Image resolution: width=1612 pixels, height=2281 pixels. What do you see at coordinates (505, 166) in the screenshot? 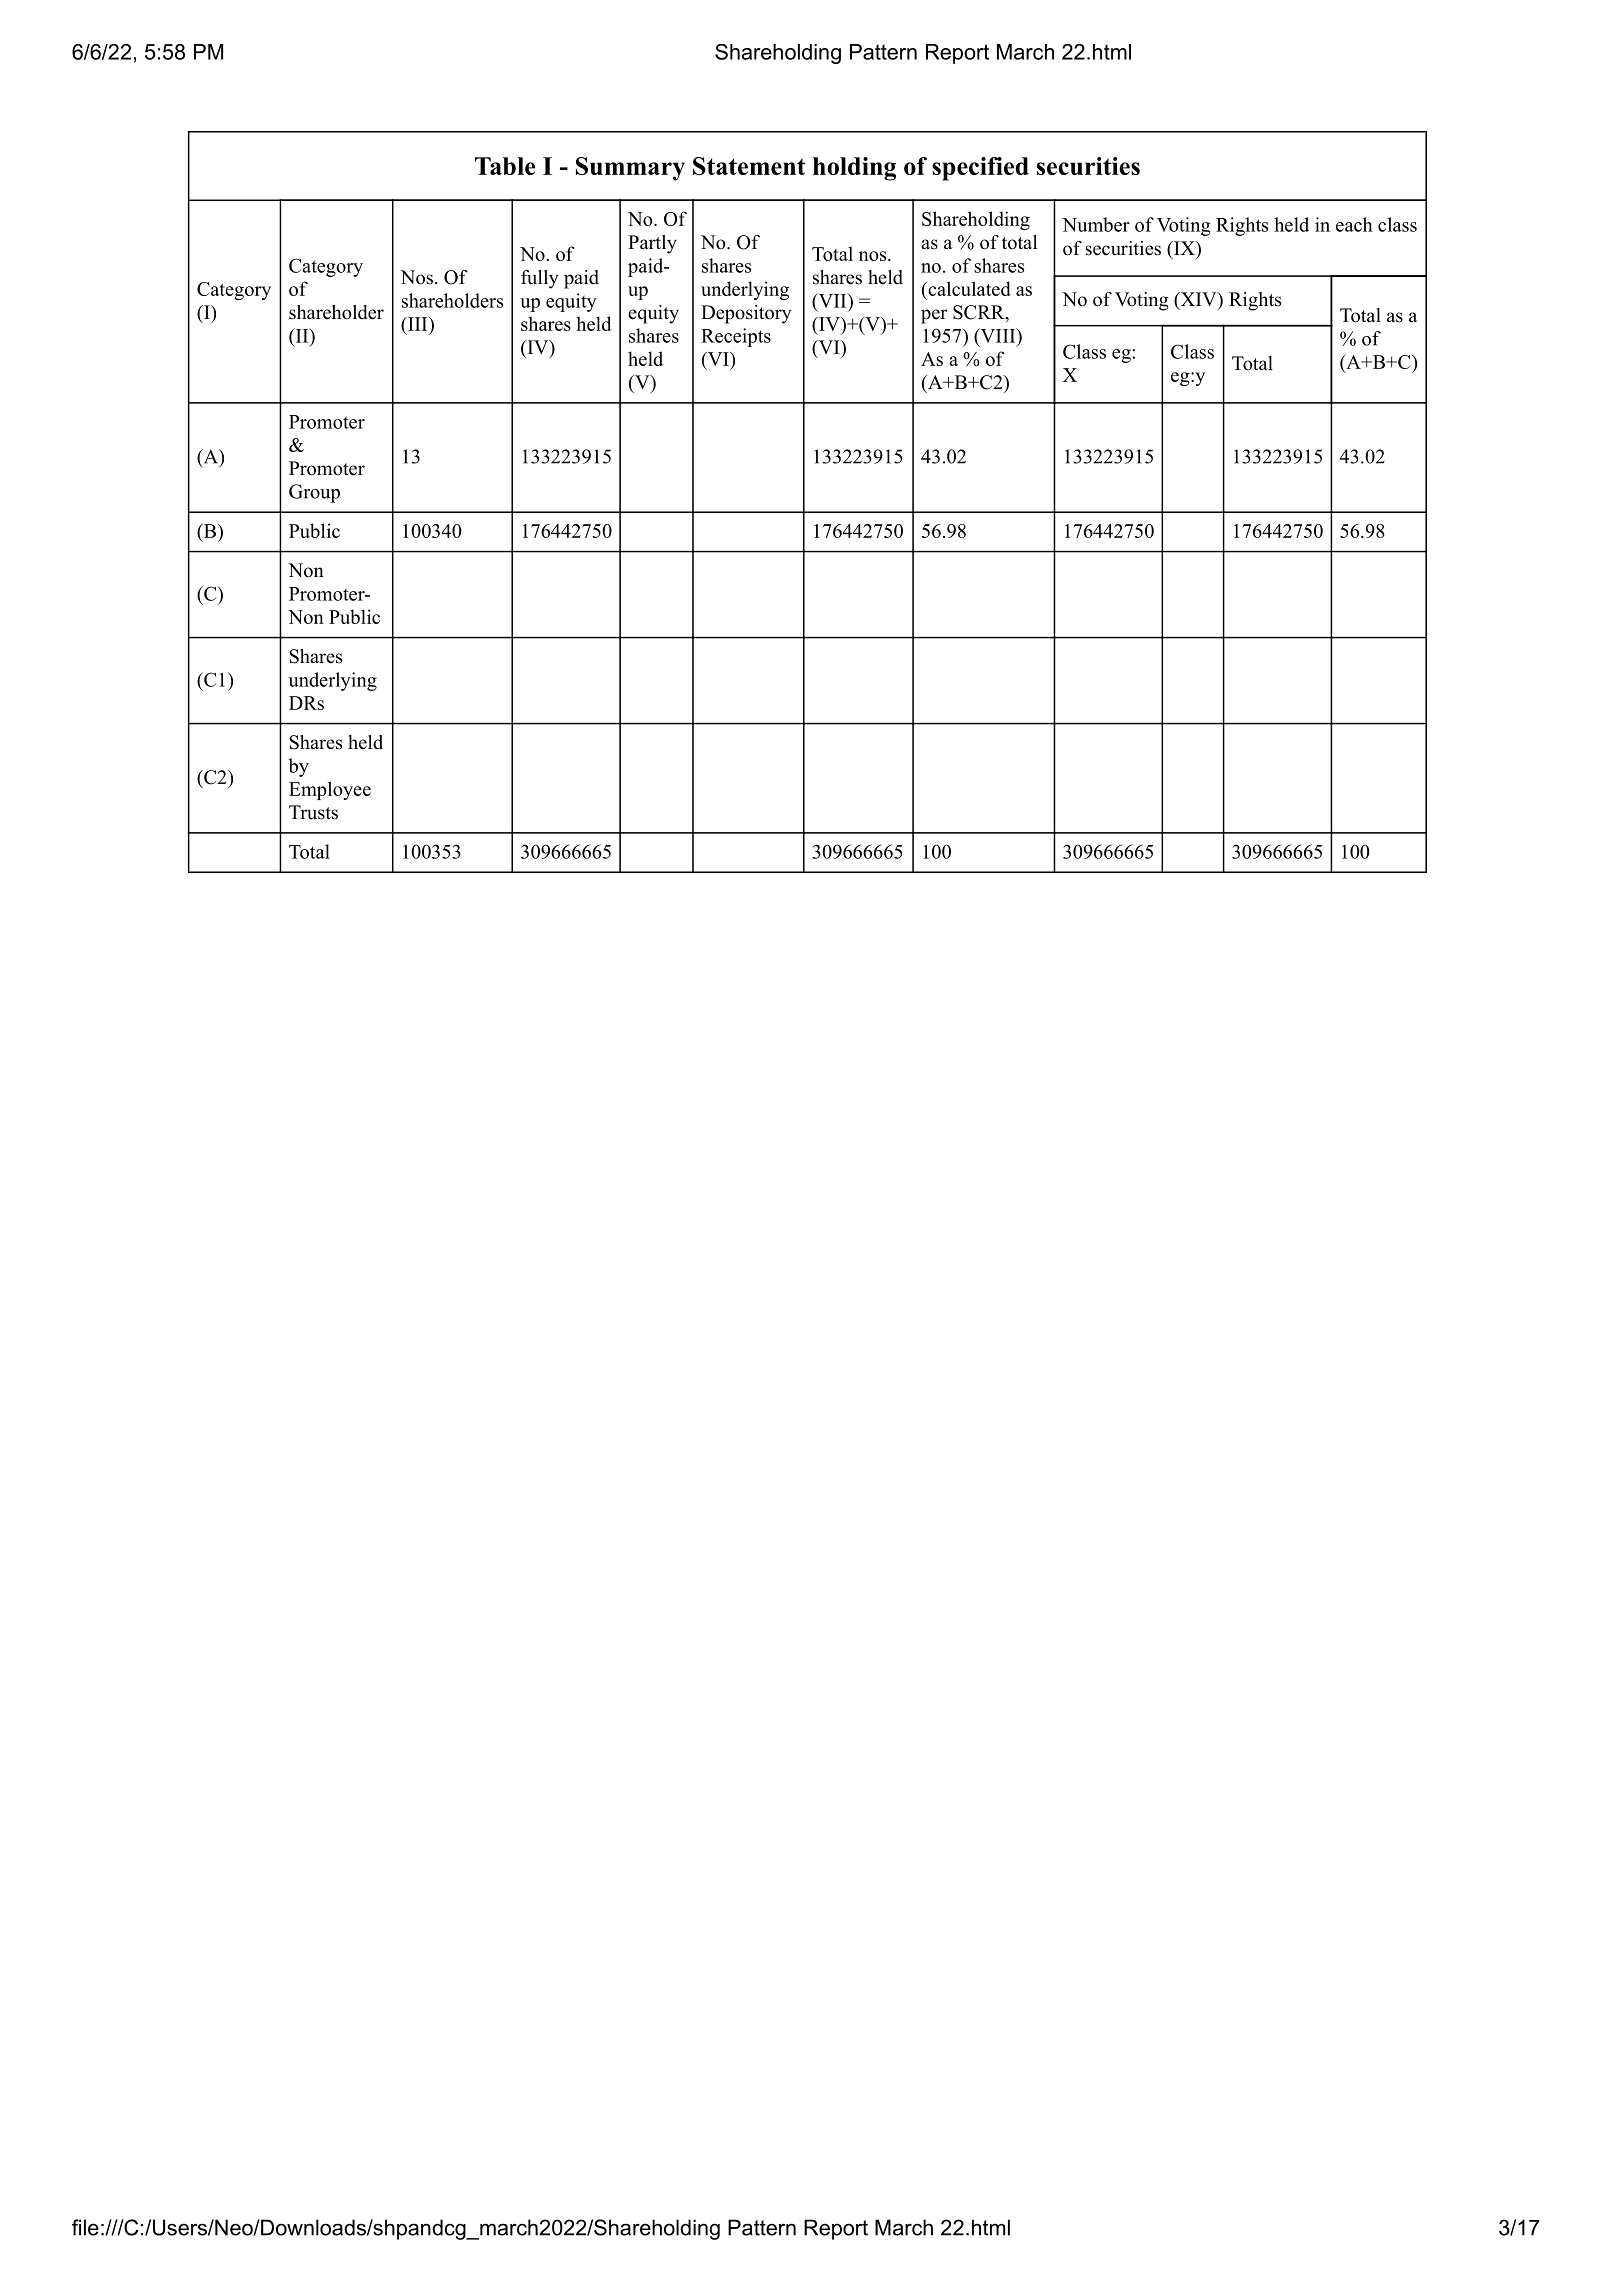
I see `Table` at bounding box center [505, 166].
